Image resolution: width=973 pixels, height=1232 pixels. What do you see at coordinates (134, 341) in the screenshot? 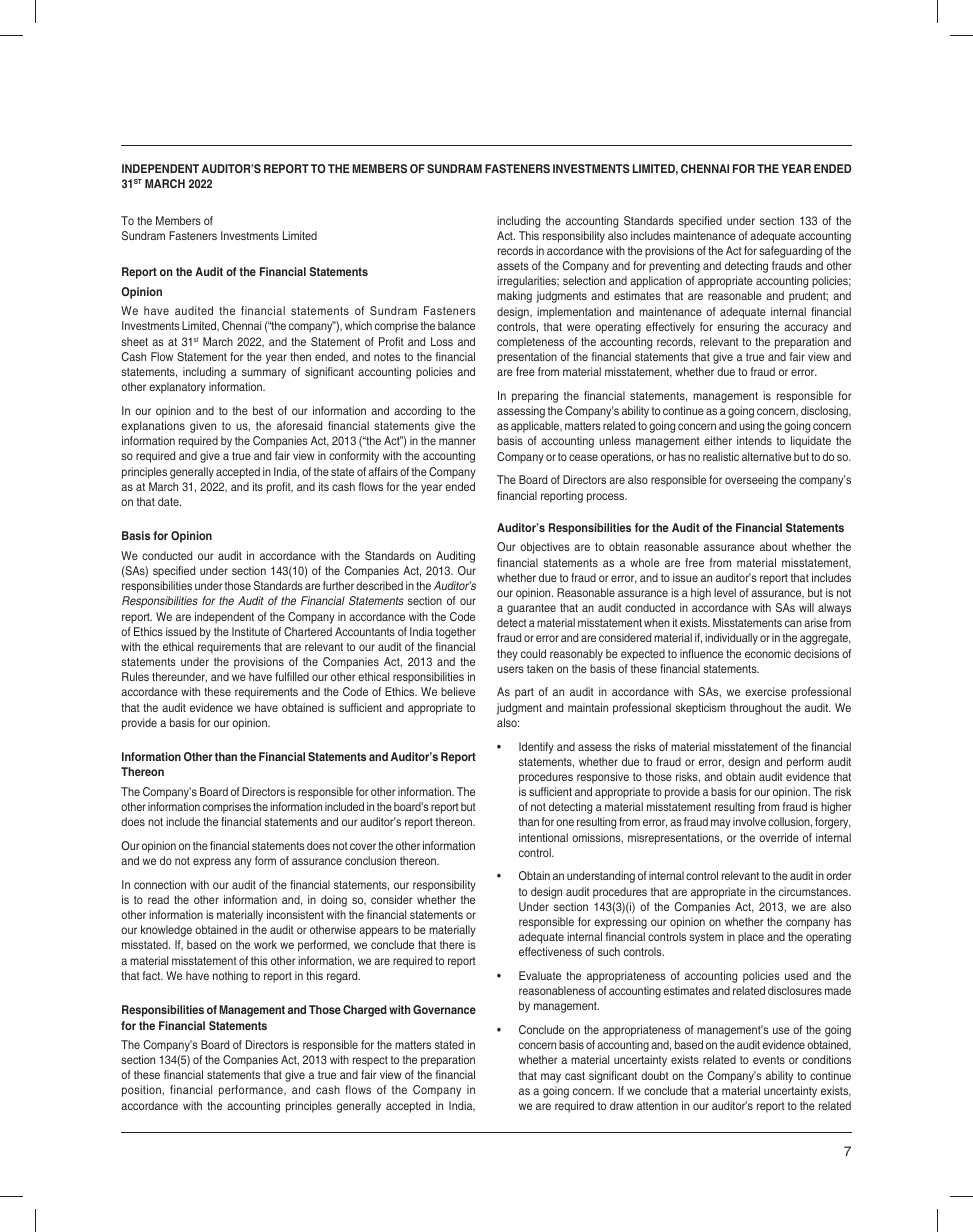
I see `sheet` at bounding box center [134, 341].
